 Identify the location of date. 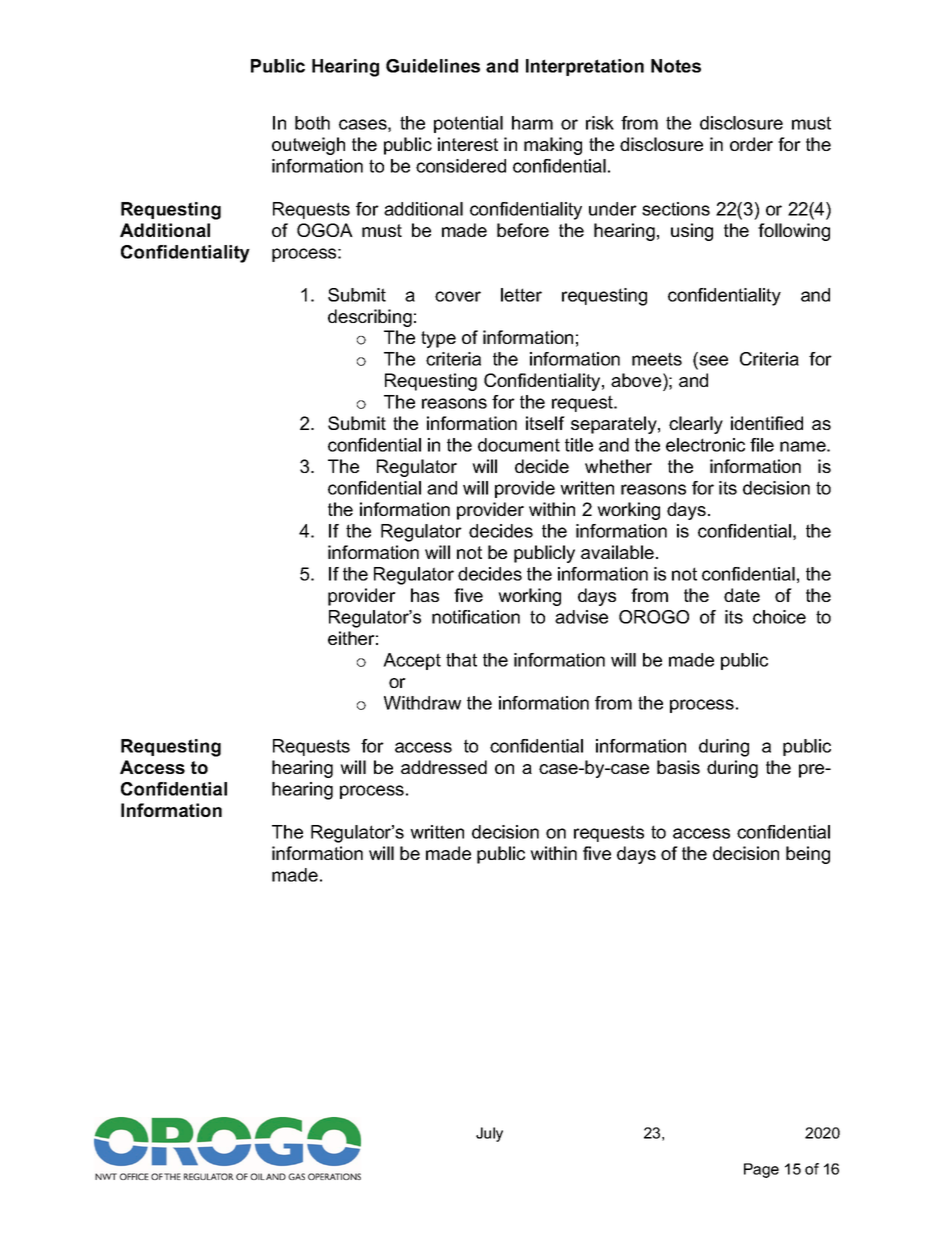
(742, 595).
